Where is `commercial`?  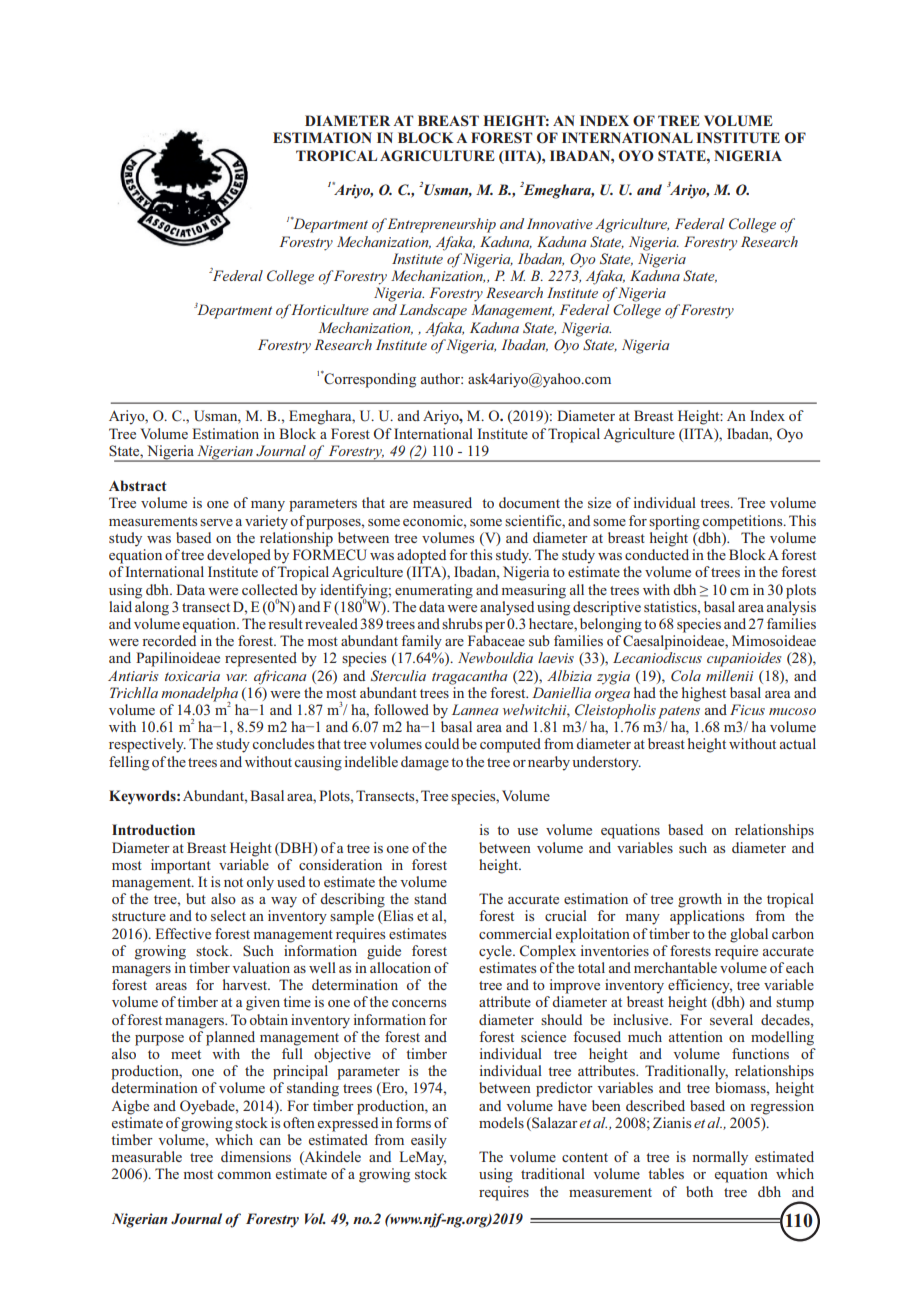
commercial is located at coordinates (515, 933).
